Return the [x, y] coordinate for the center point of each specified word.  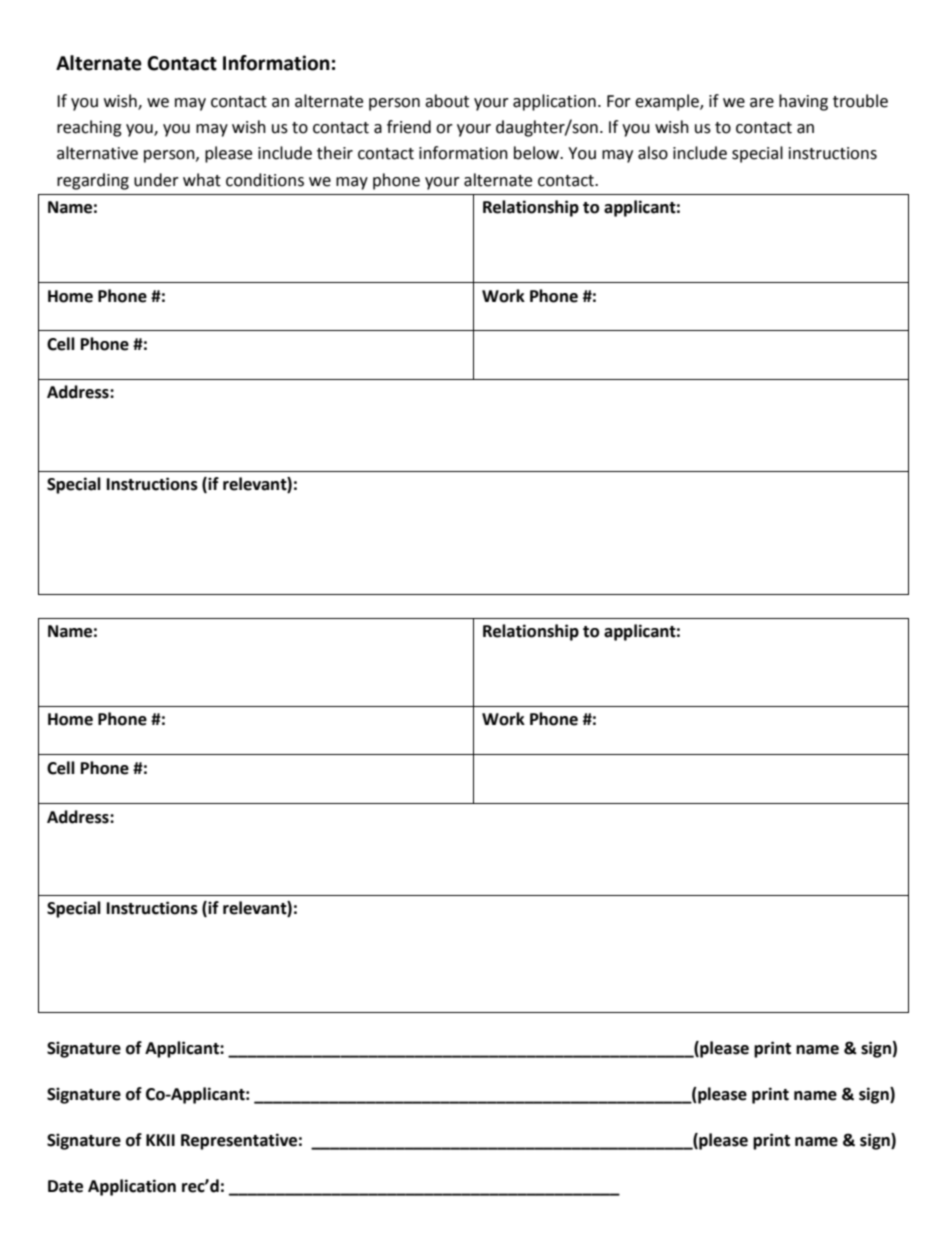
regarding [93, 181]
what [202, 180]
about [447, 101]
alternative [97, 153]
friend [409, 127]
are [762, 103]
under [156, 180]
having [803, 102]
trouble [860, 101]
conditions [265, 180]
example [668, 102]
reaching [89, 128]
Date [65, 1186]
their [335, 153]
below [538, 153]
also [653, 153]
